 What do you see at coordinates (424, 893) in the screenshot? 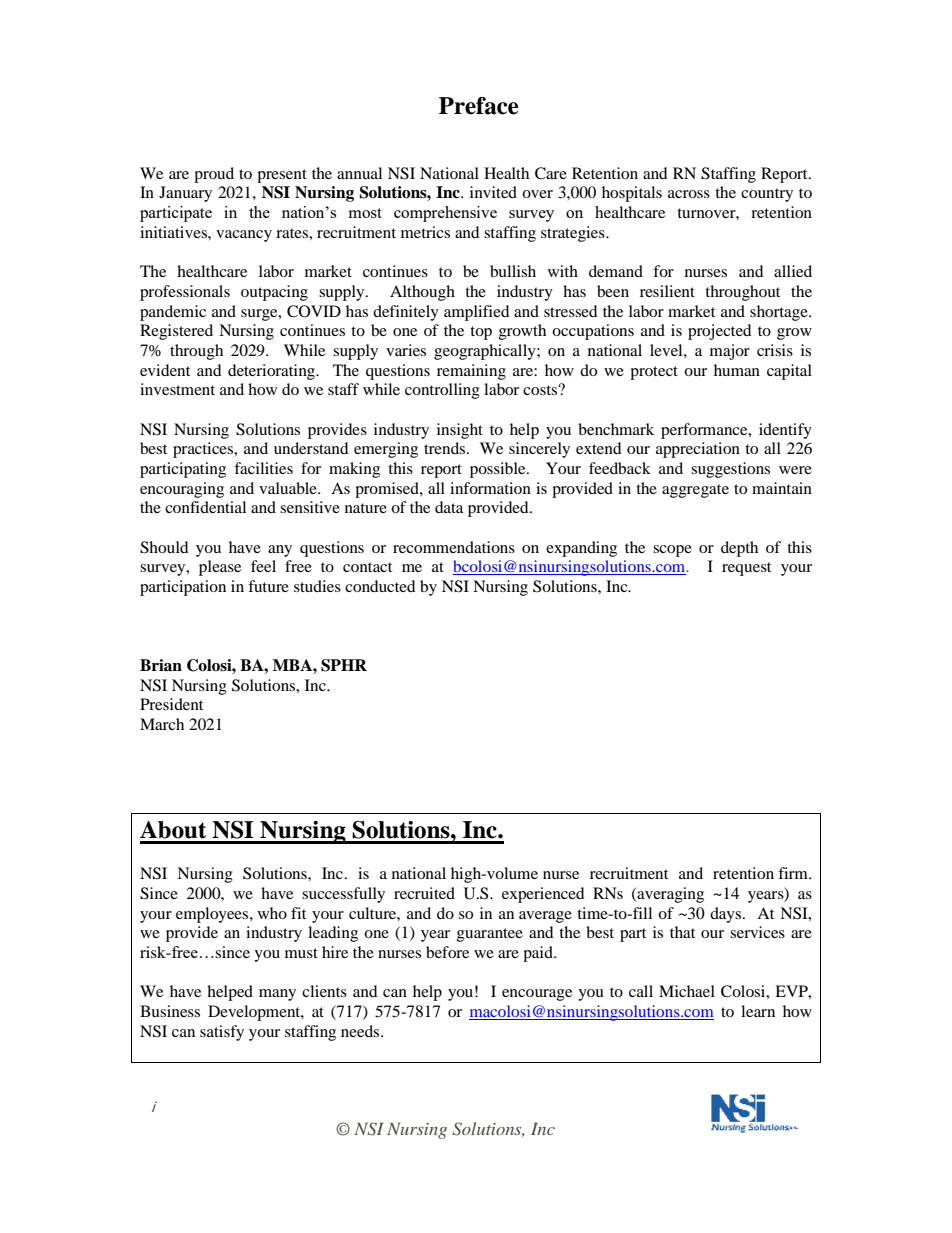
I see `recruited` at bounding box center [424, 893].
